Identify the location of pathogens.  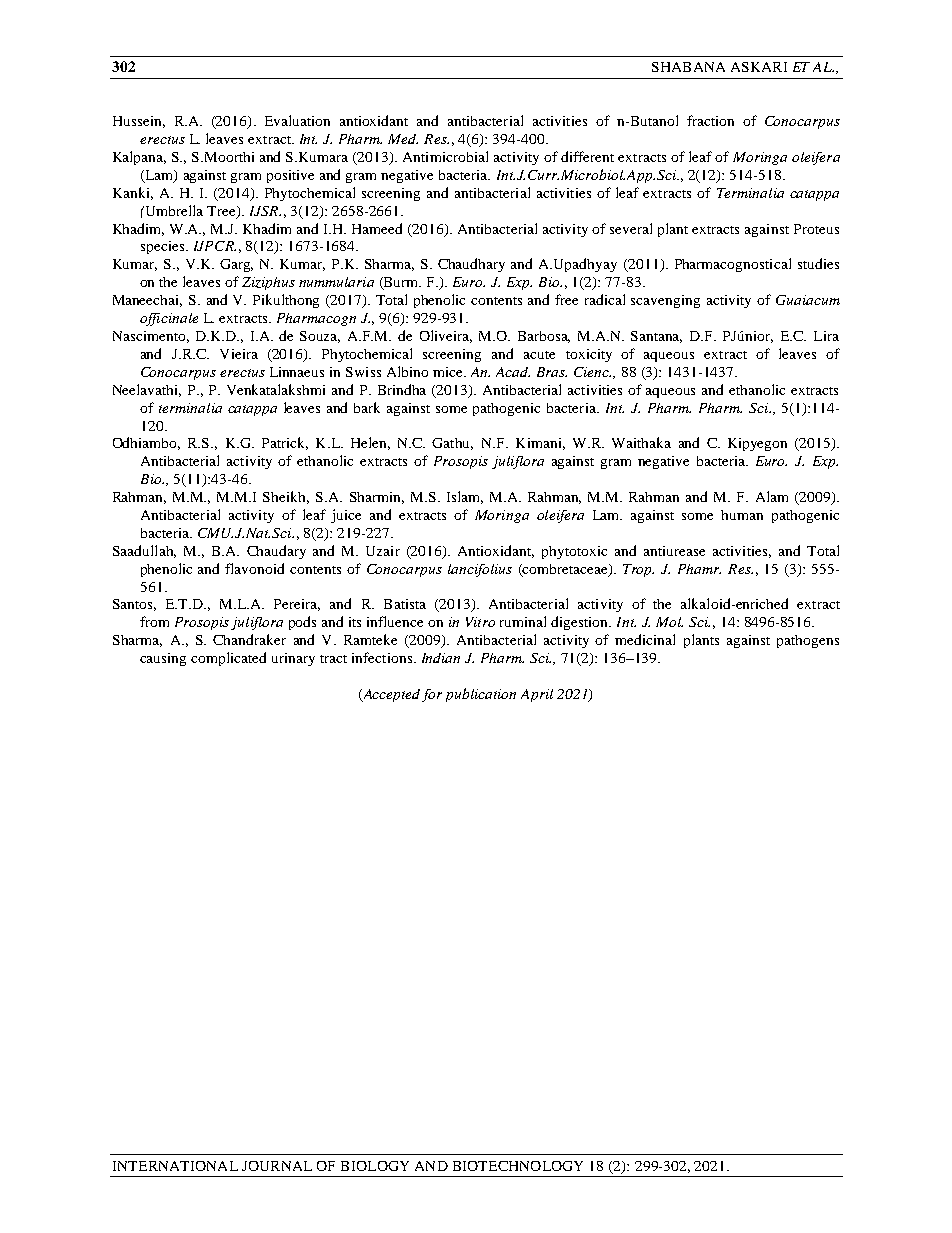
(808, 641).
